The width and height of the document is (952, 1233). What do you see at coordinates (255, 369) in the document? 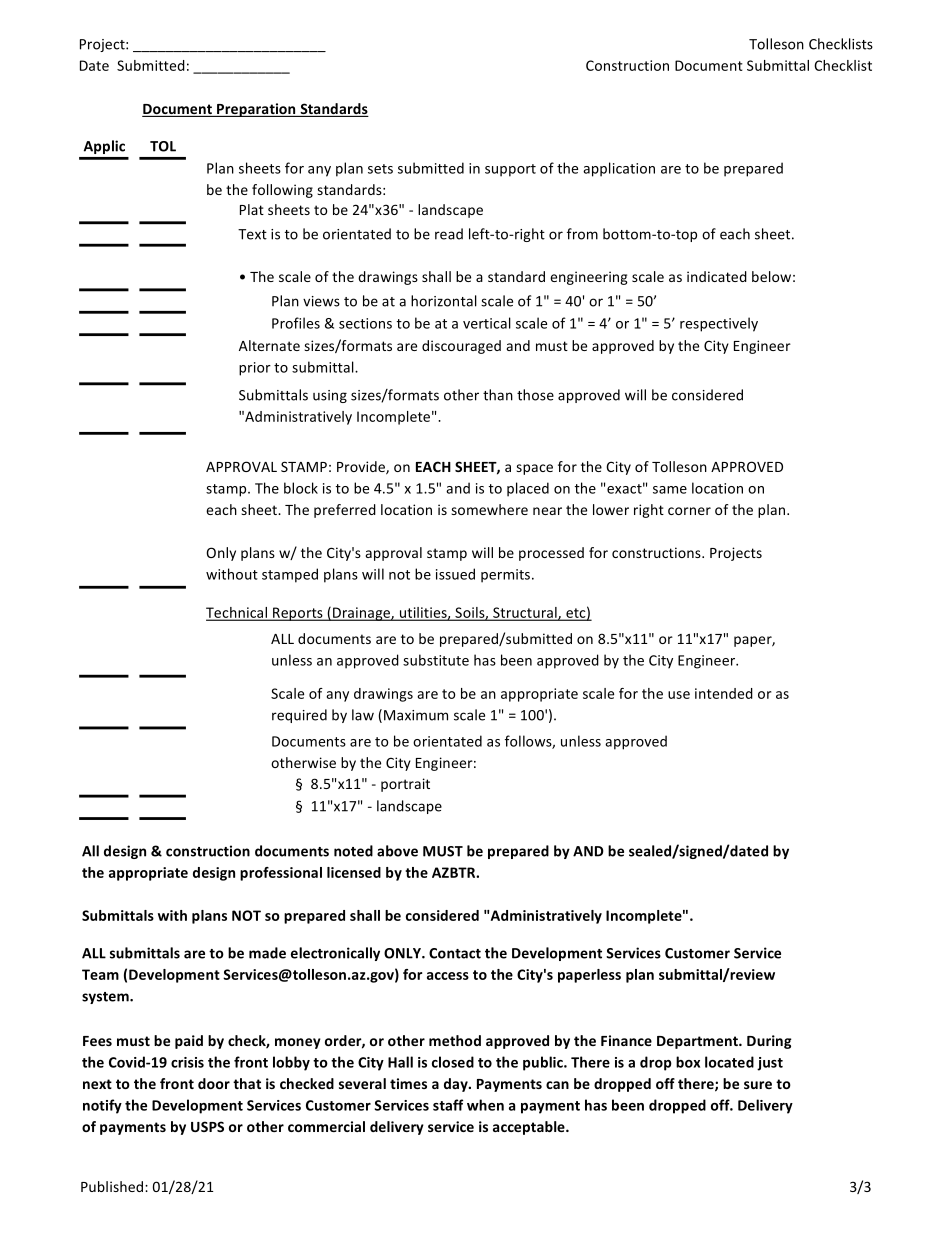
I see `prior` at bounding box center [255, 369].
